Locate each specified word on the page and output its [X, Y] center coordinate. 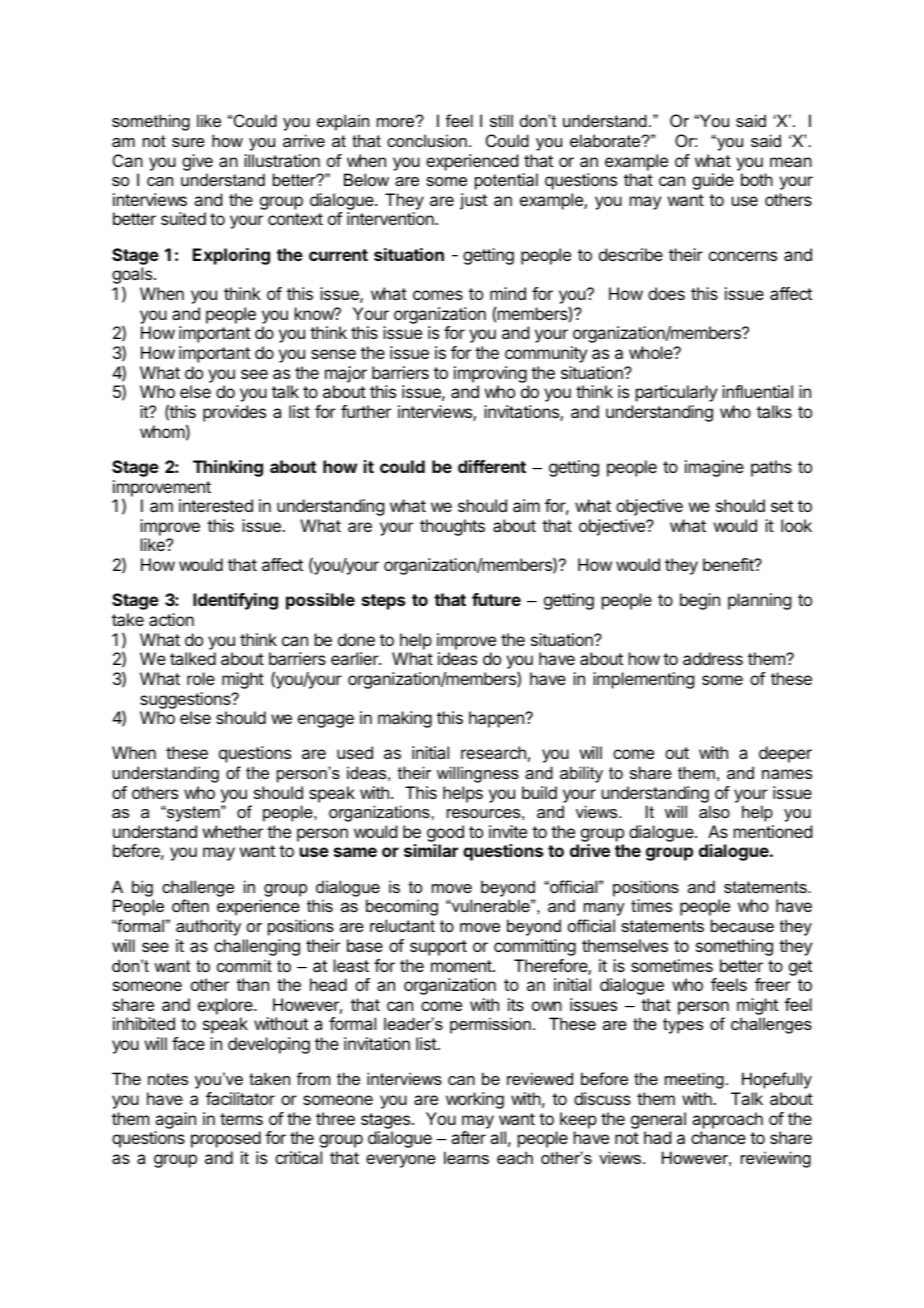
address [713, 658]
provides [234, 413]
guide [713, 181]
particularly [676, 393]
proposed [226, 1139]
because [742, 925]
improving [490, 374]
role [201, 678]
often [190, 905]
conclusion [427, 140]
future [496, 599]
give [197, 162]
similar [431, 850]
